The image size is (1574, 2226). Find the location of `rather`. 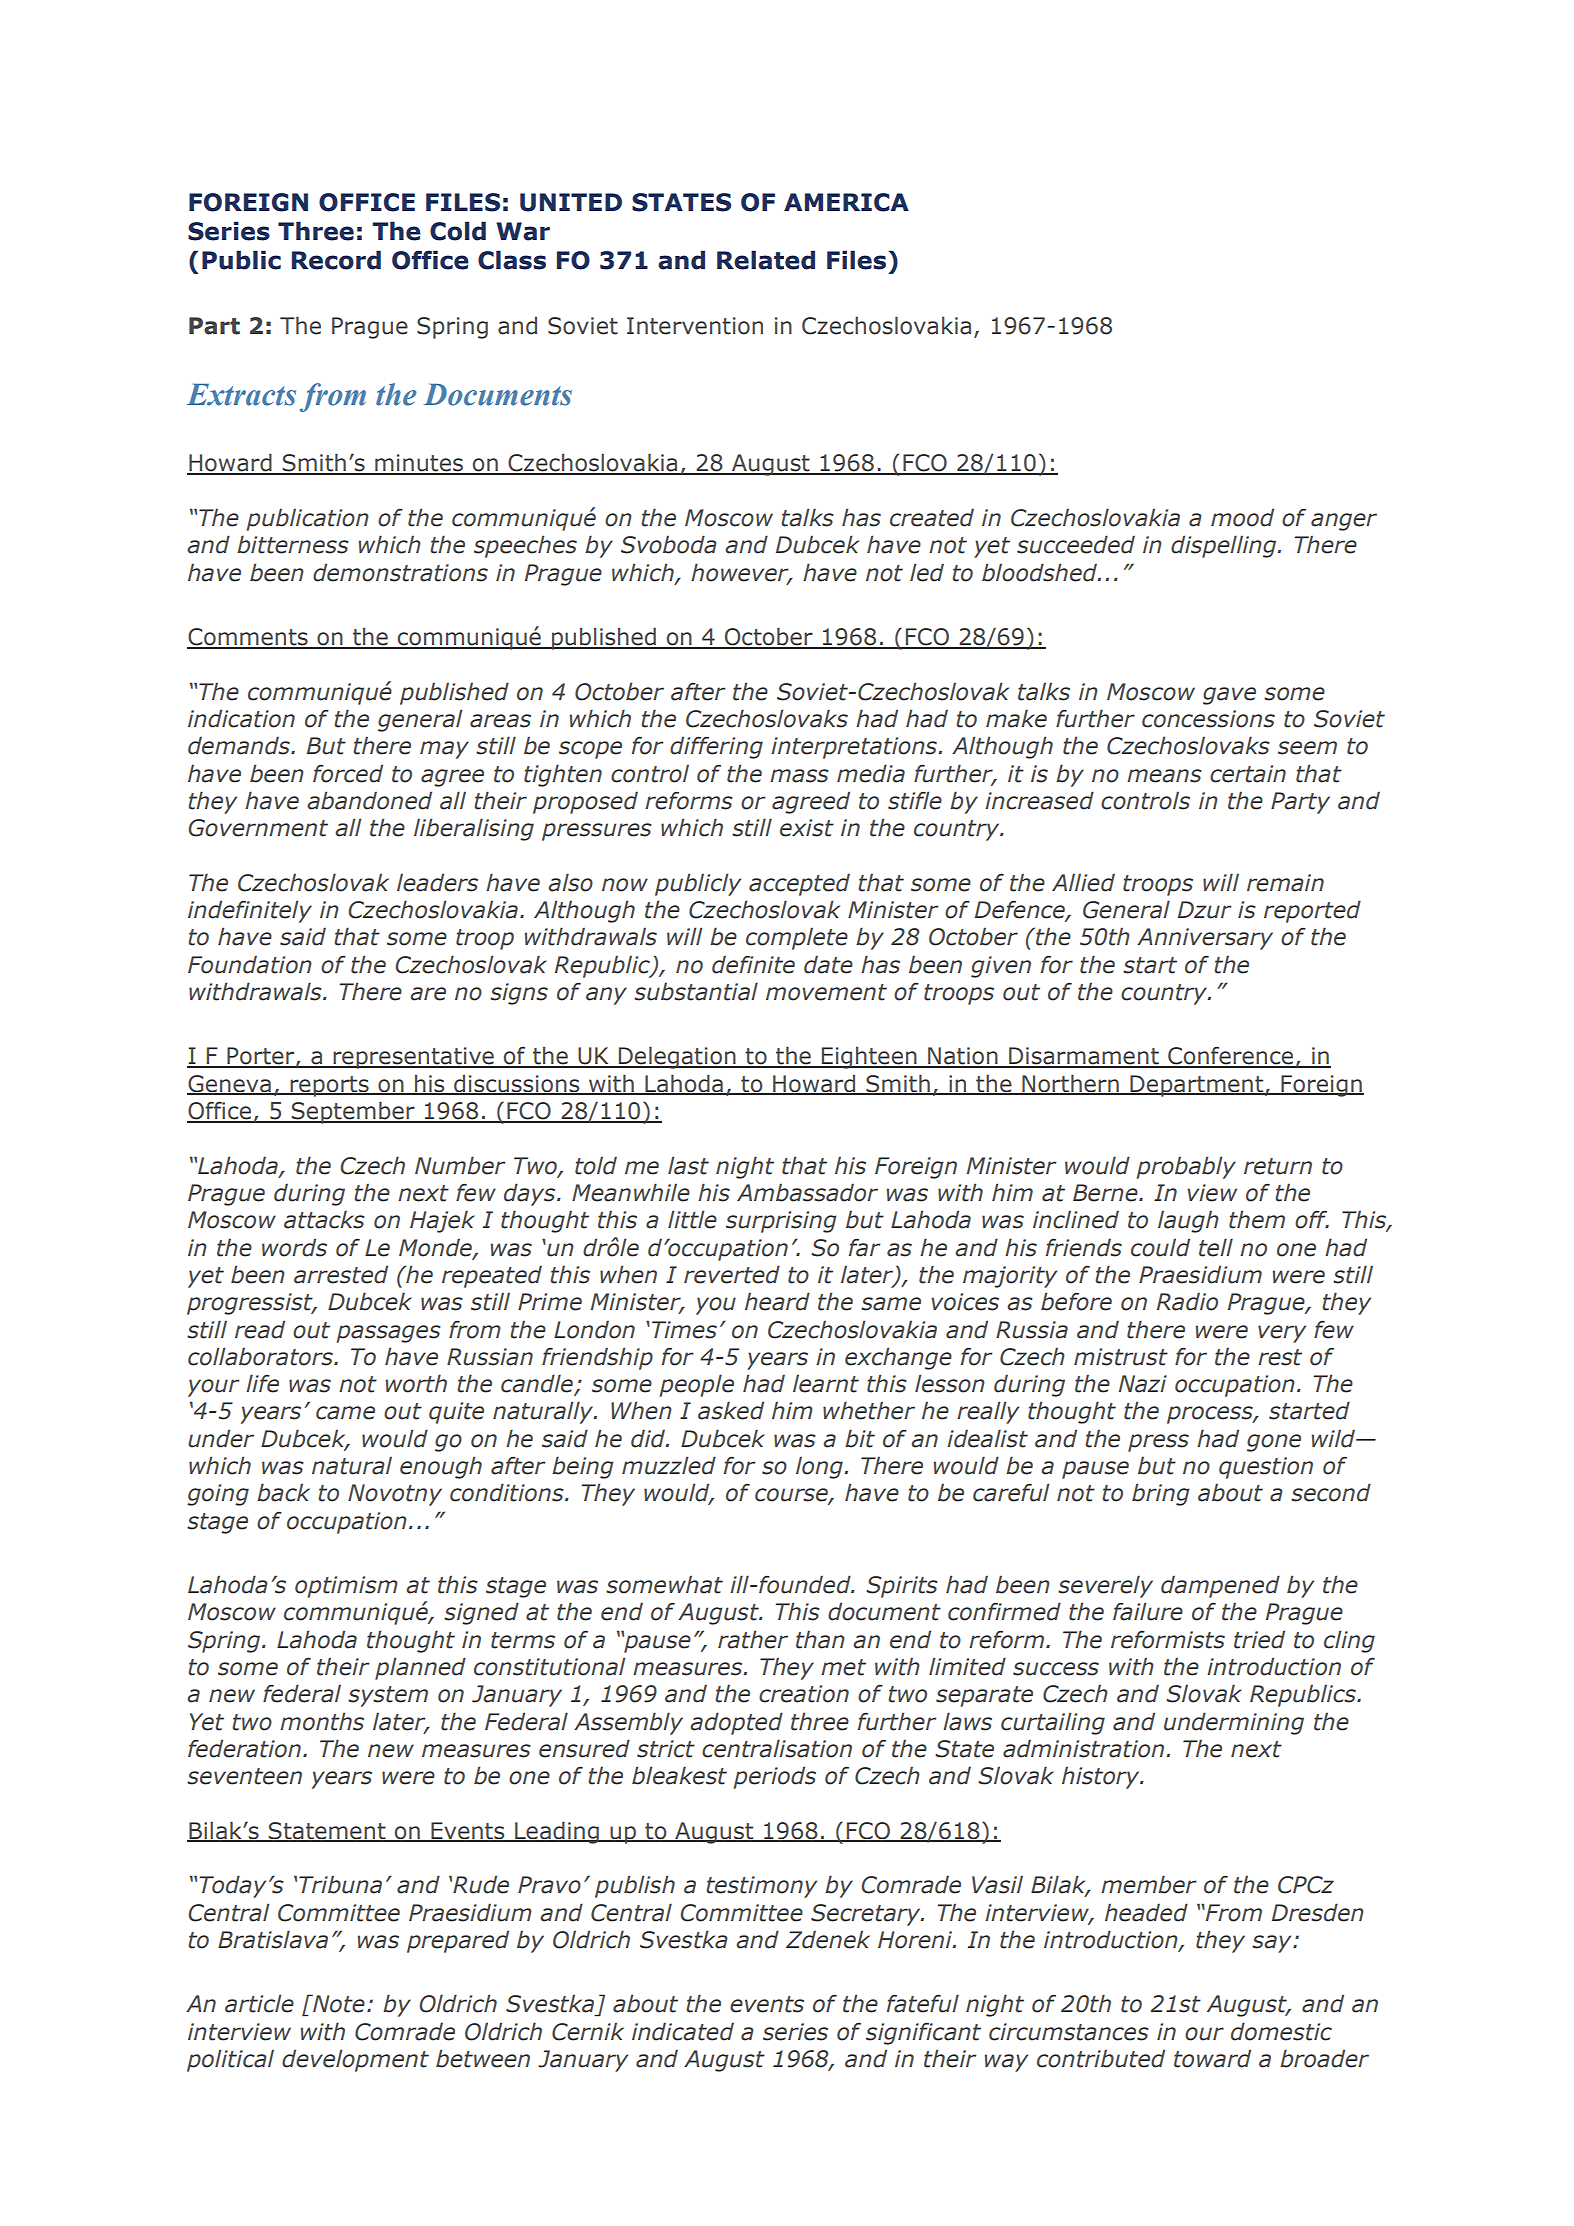

rather is located at coordinates (753, 1639).
